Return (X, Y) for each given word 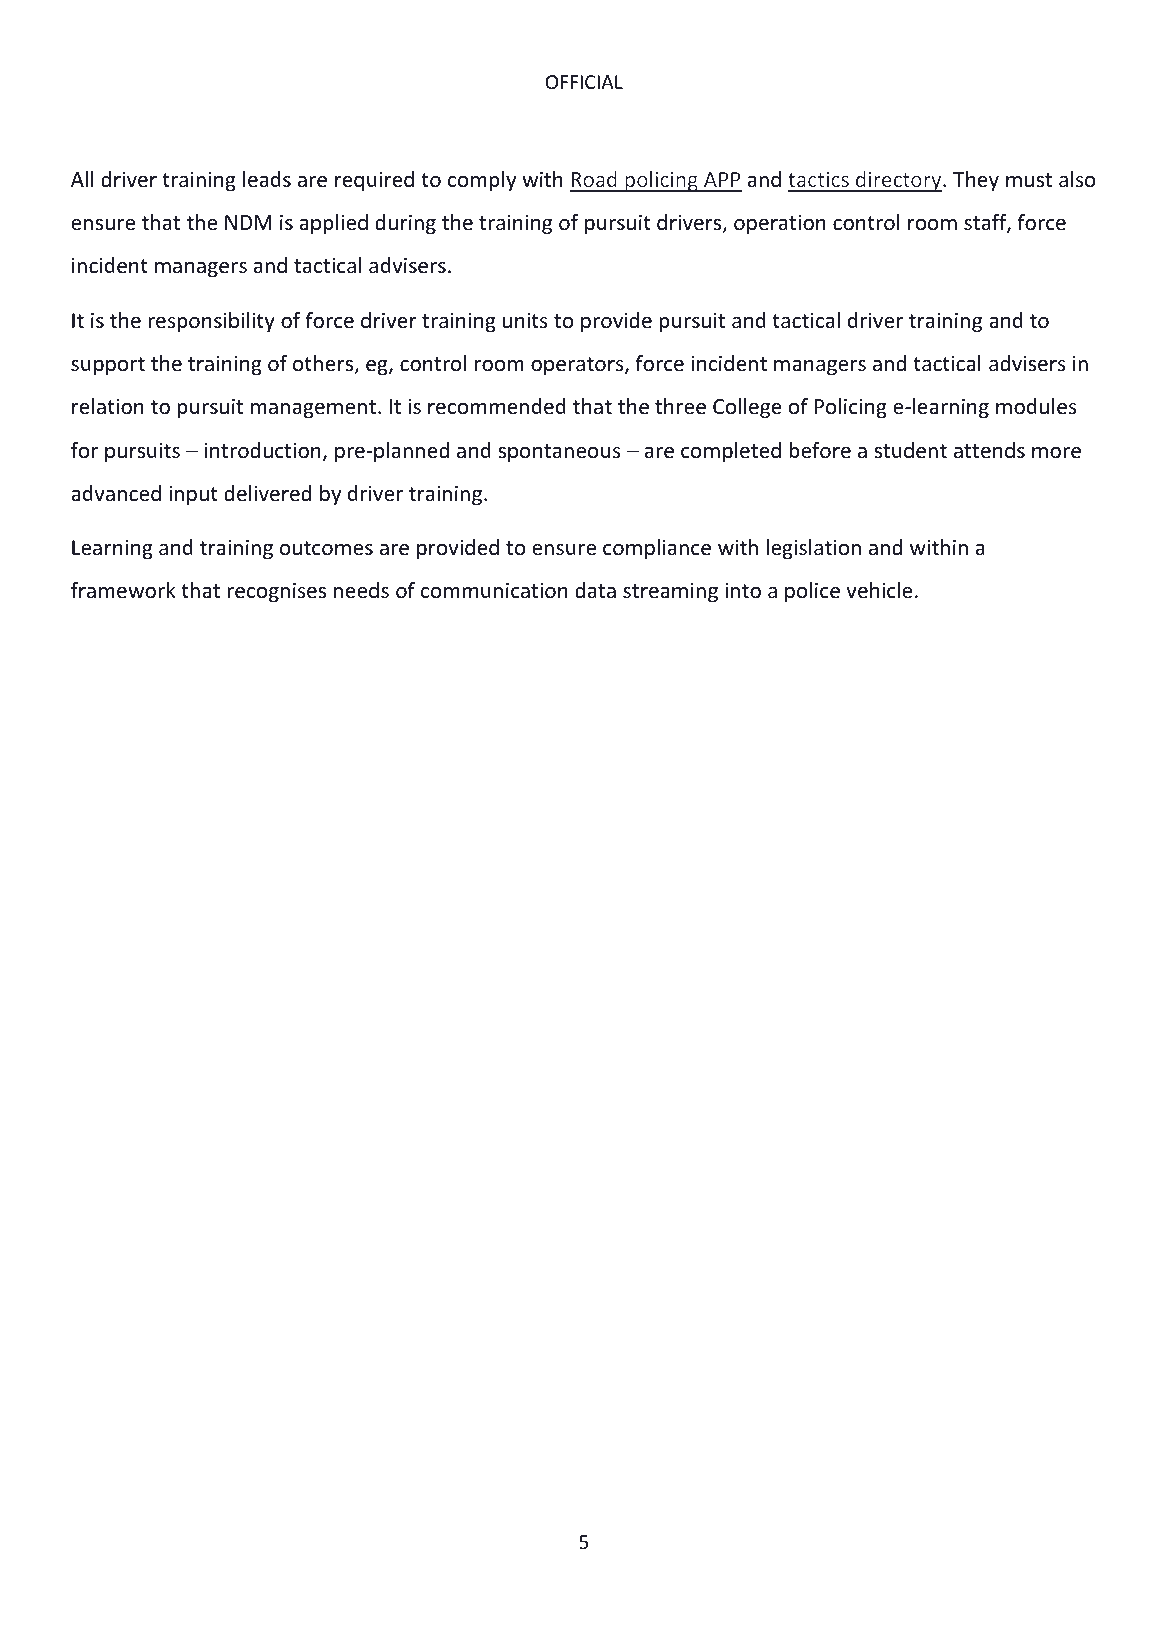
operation (780, 224)
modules (1036, 406)
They (976, 181)
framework (123, 590)
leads (267, 179)
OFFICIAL (584, 82)
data (595, 590)
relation (108, 406)
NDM (248, 222)
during (405, 224)
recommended (497, 406)
